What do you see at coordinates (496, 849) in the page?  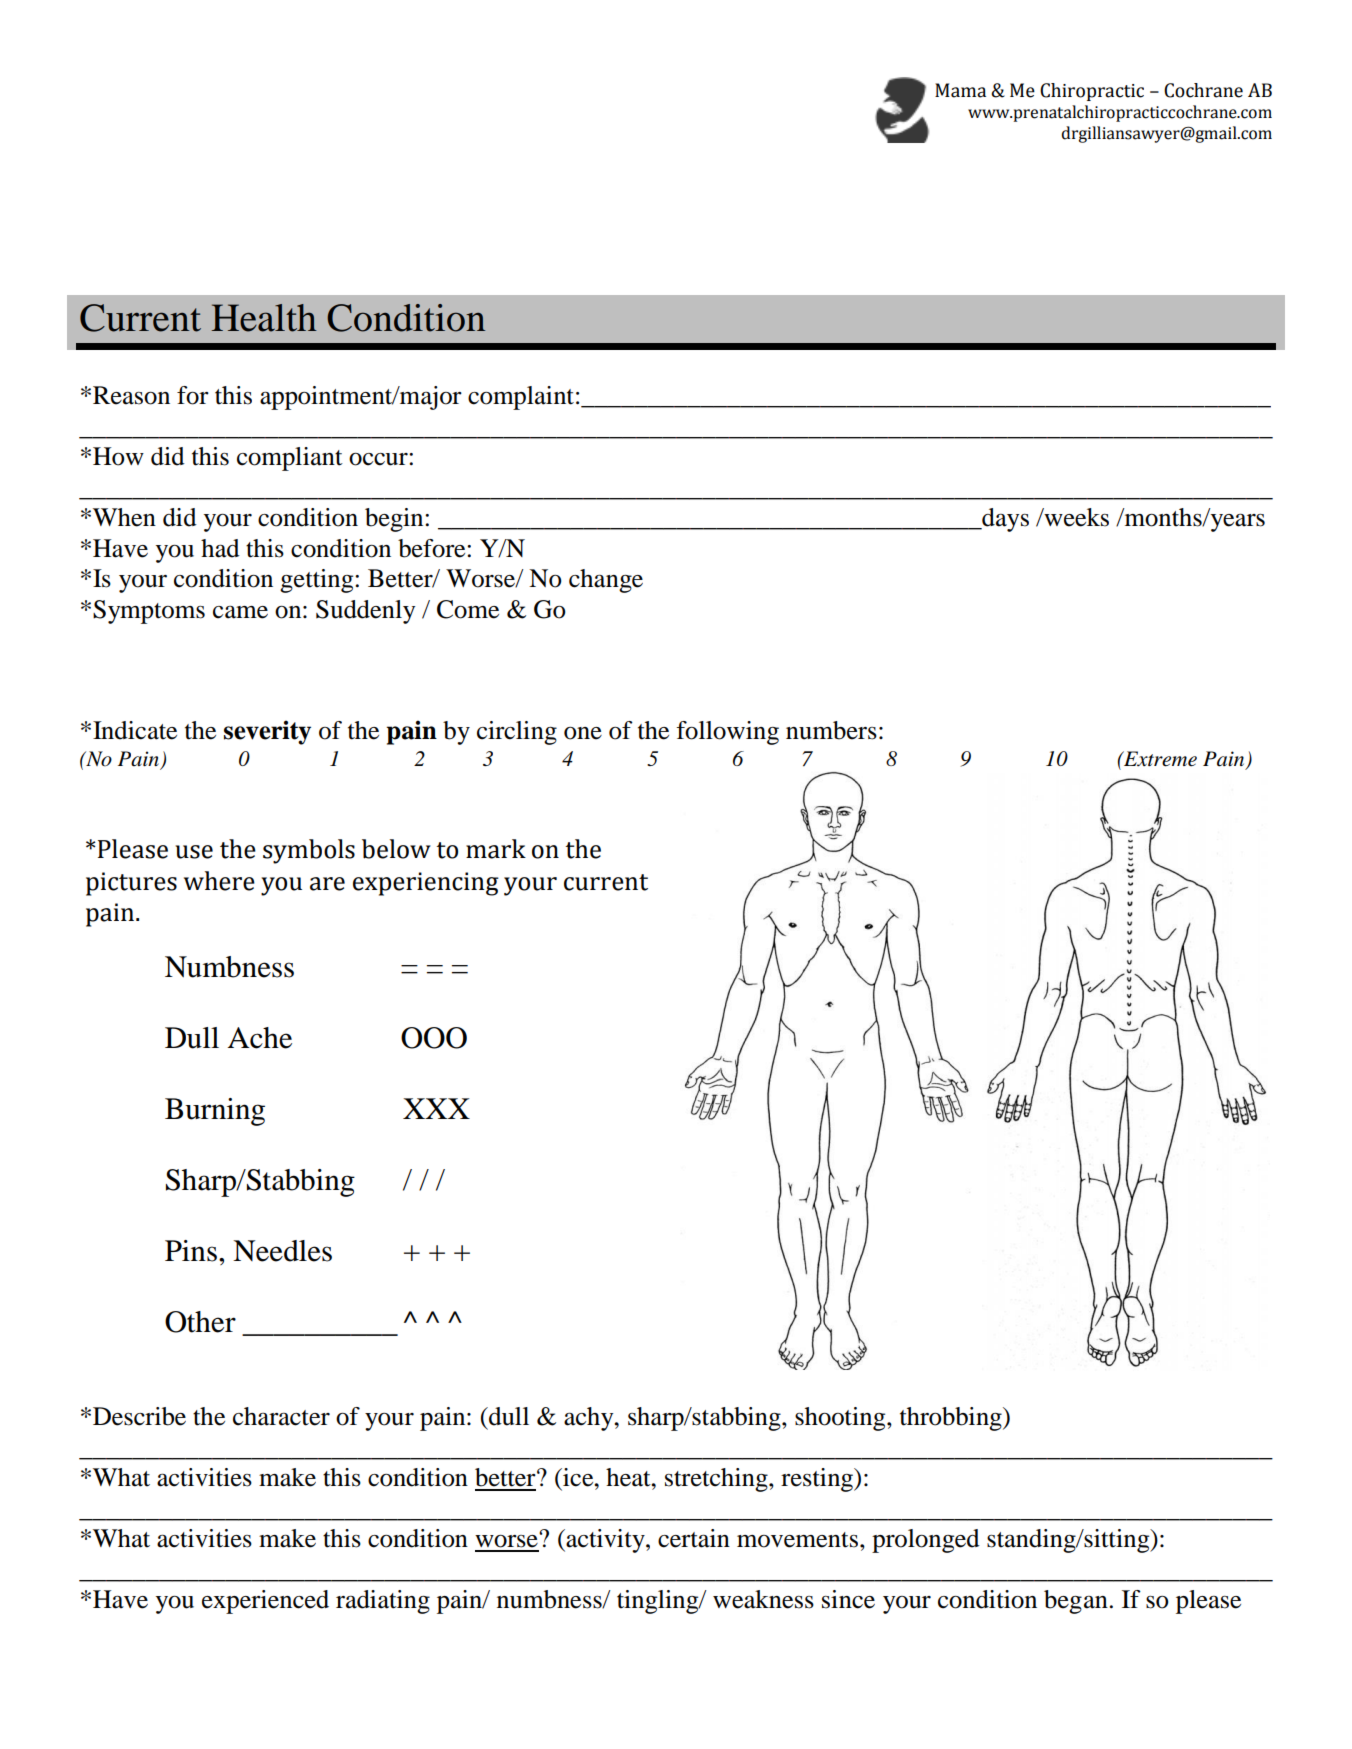 I see `mark` at bounding box center [496, 849].
